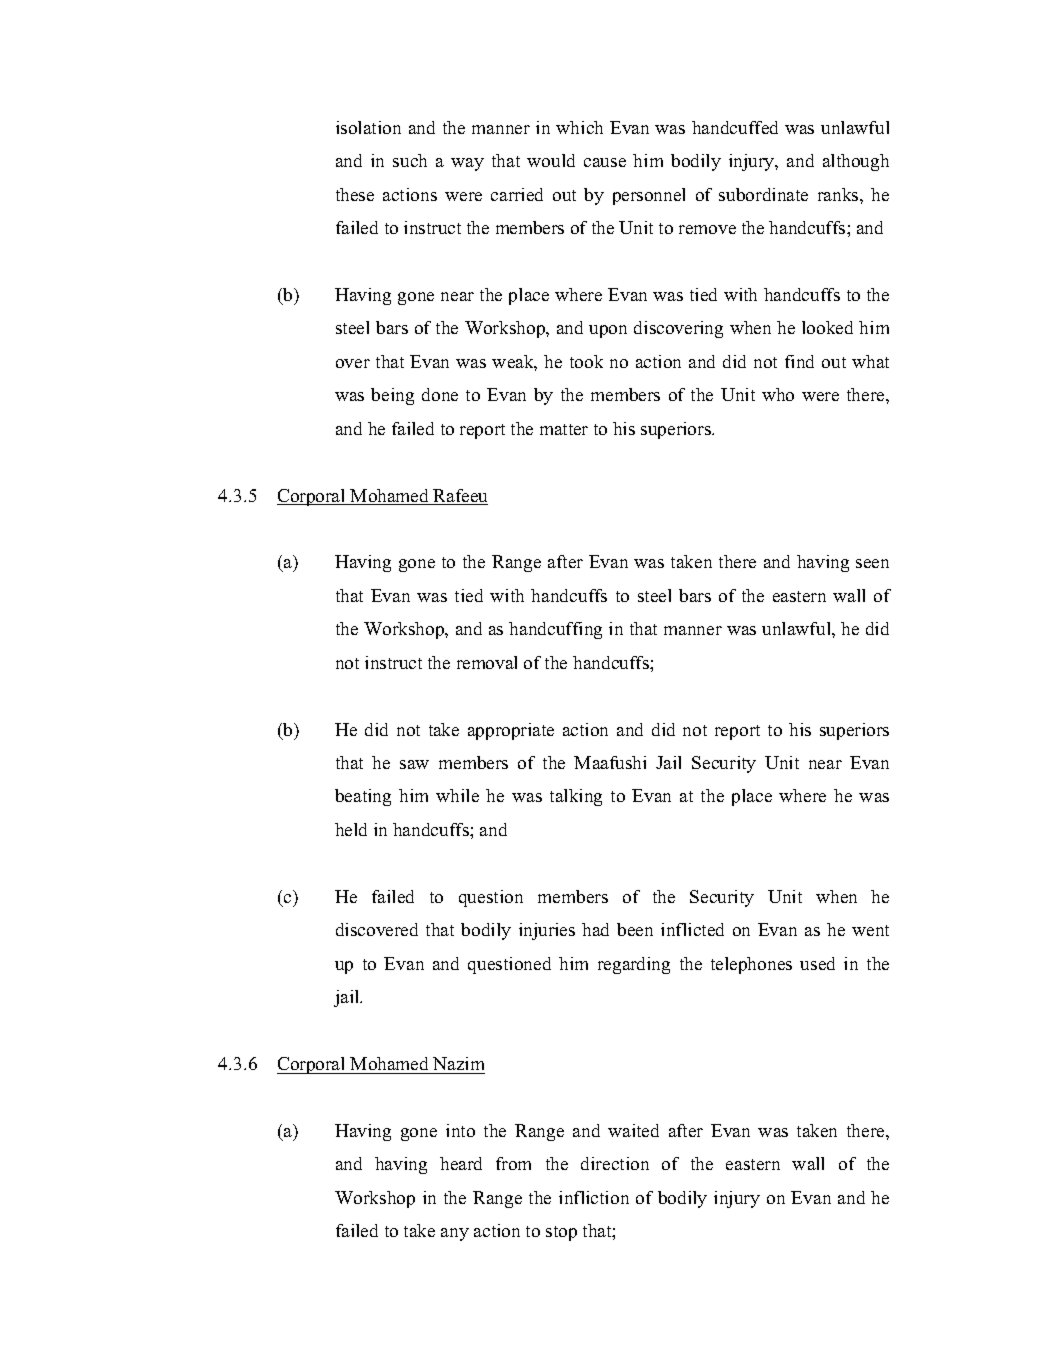 Image resolution: width=1051 pixels, height=1360 pixels. What do you see at coordinates (392, 396) in the image?
I see `being` at bounding box center [392, 396].
